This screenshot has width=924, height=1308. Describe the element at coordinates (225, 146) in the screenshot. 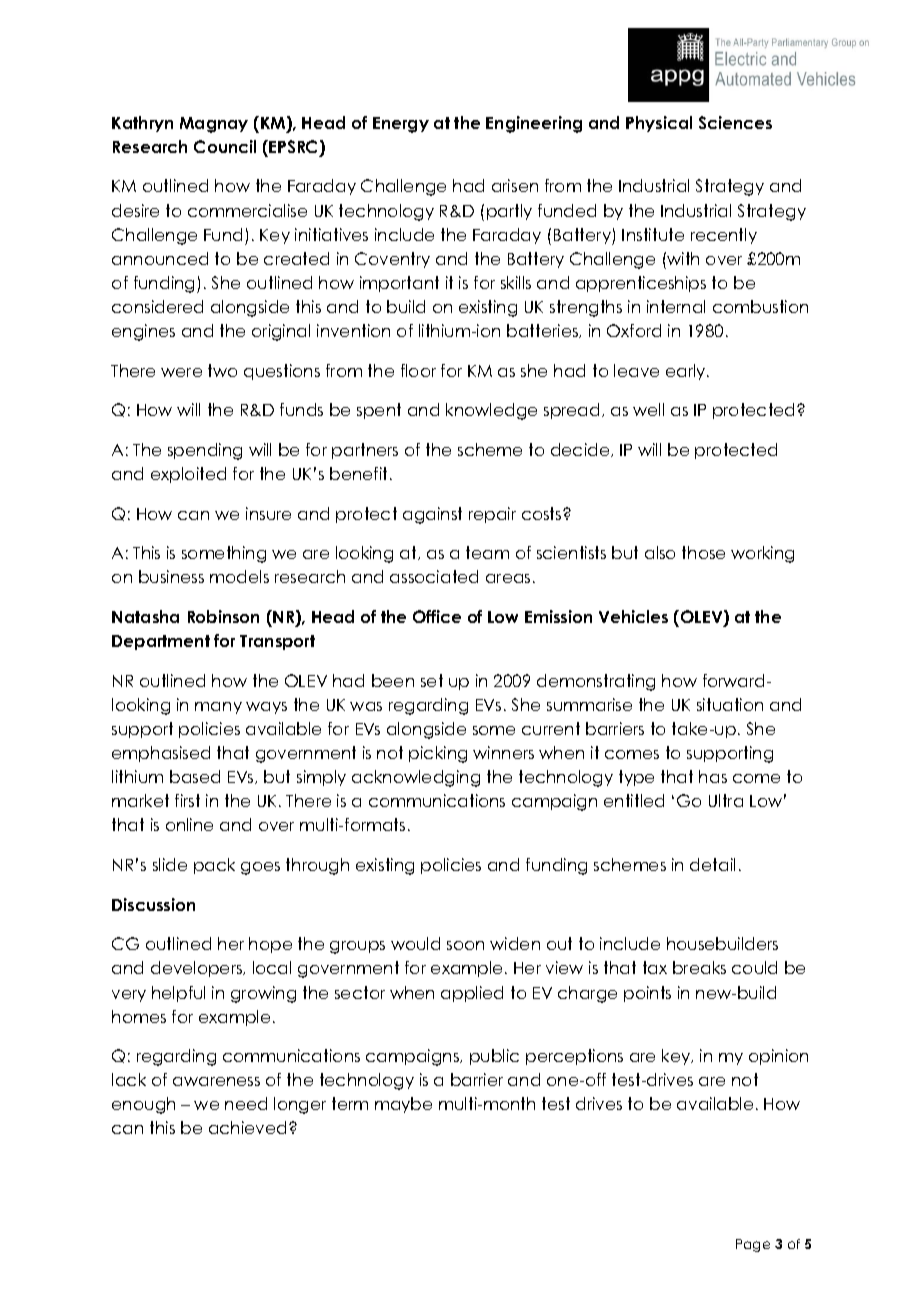

I see `Council` at that location.
